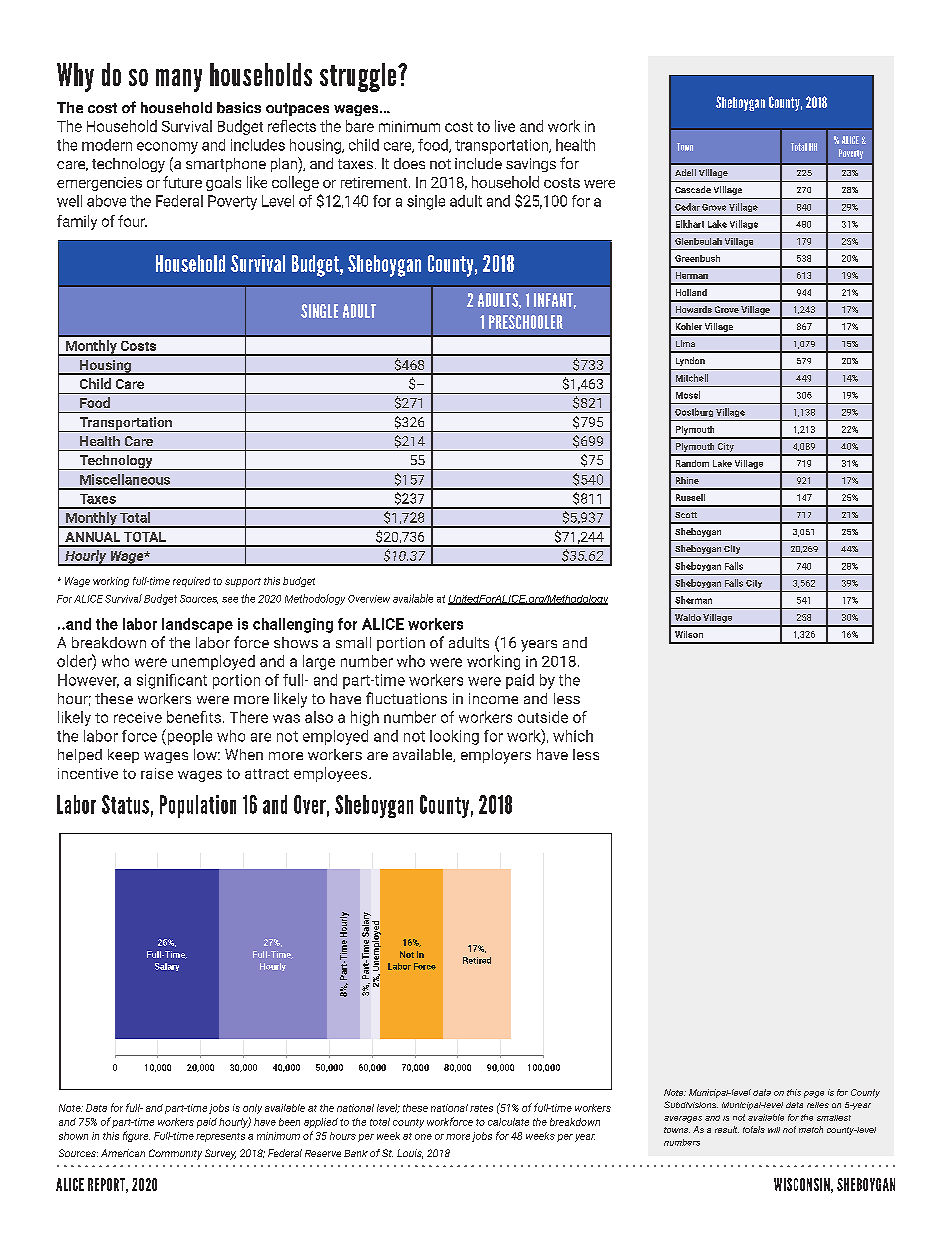 The height and width of the screenshot is (1233, 952). I want to click on figure, so click(136, 1136).
